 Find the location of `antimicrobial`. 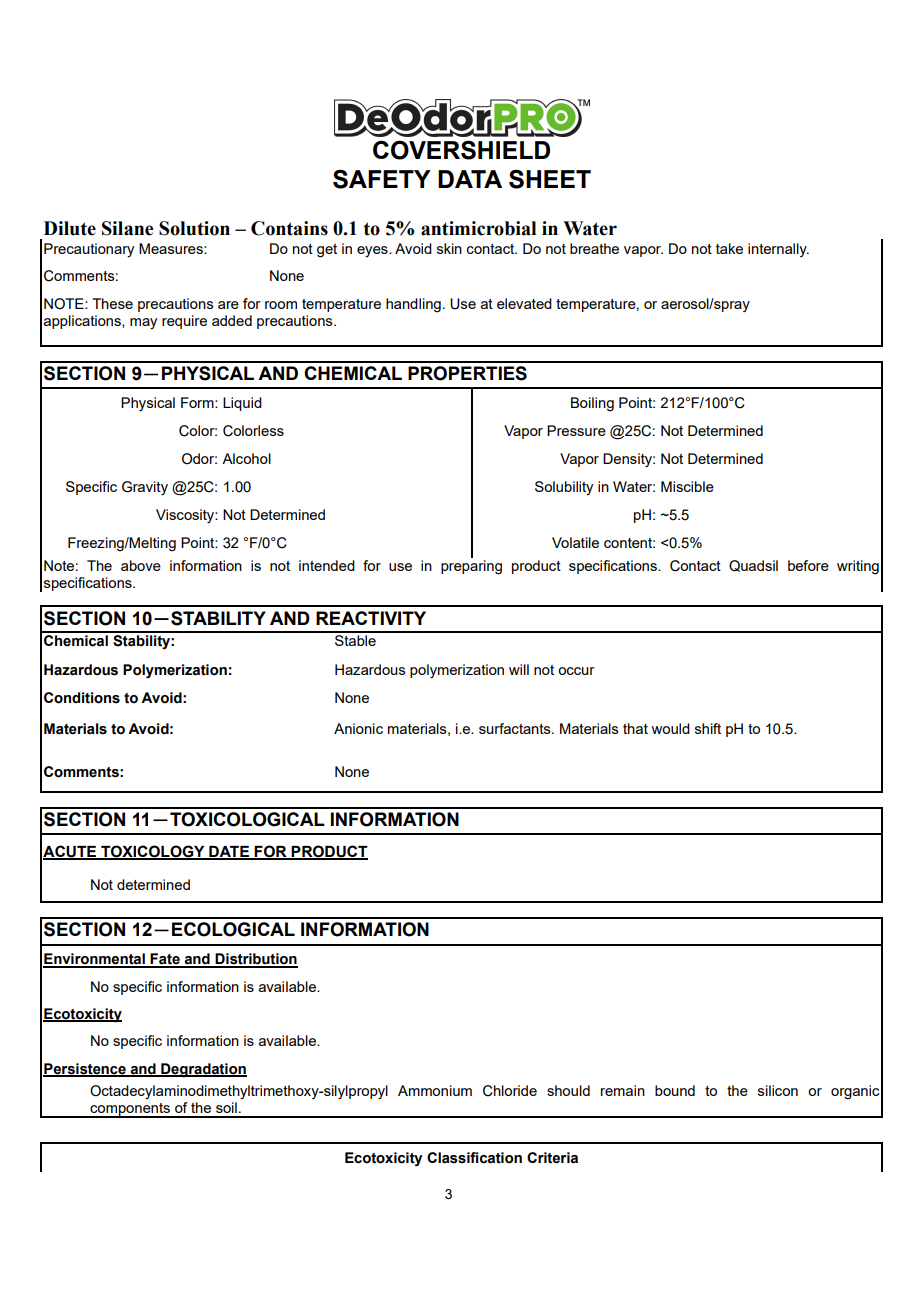

antimicrobial is located at coordinates (478, 228).
